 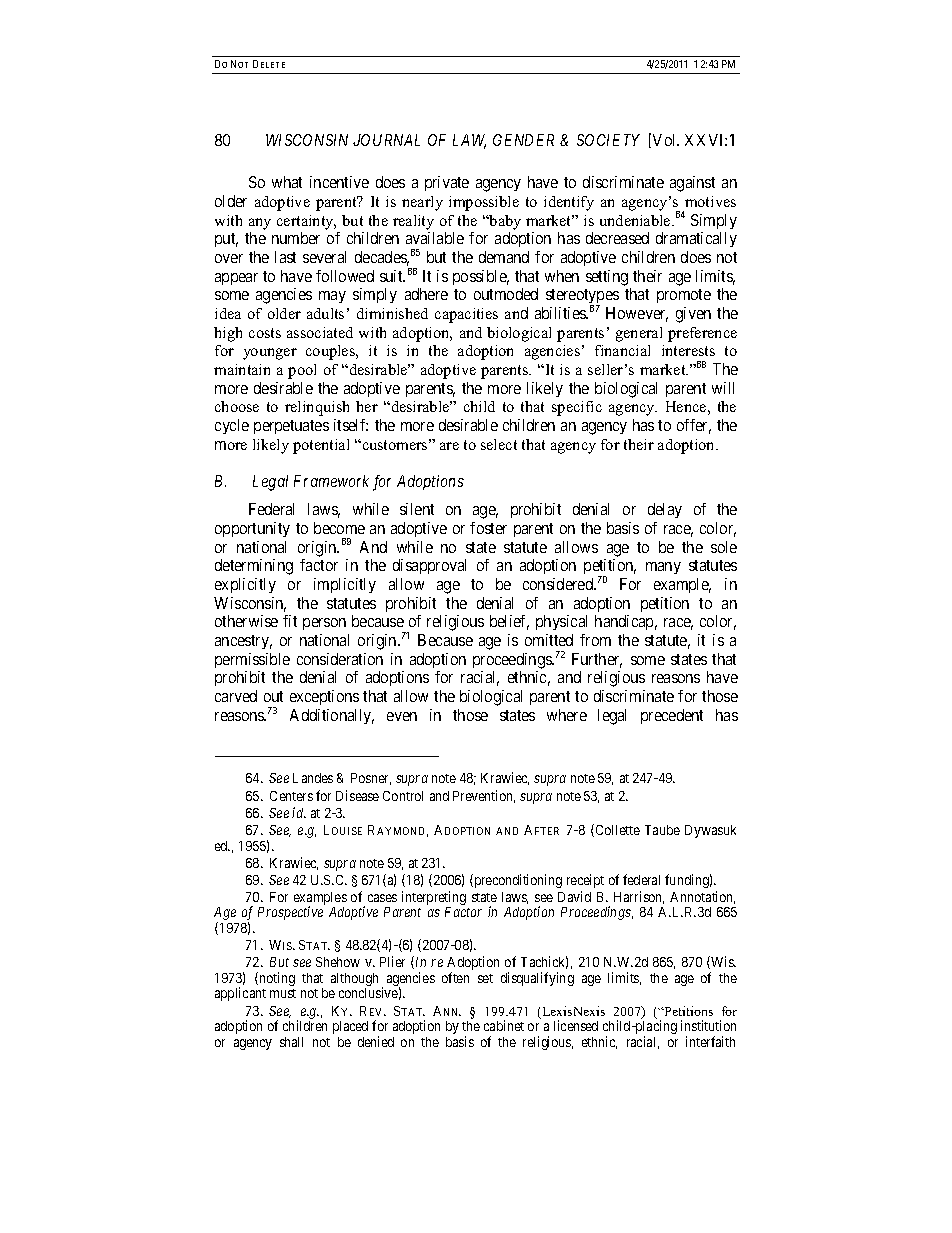 What do you see at coordinates (663, 568) in the screenshot?
I see `many` at bounding box center [663, 568].
